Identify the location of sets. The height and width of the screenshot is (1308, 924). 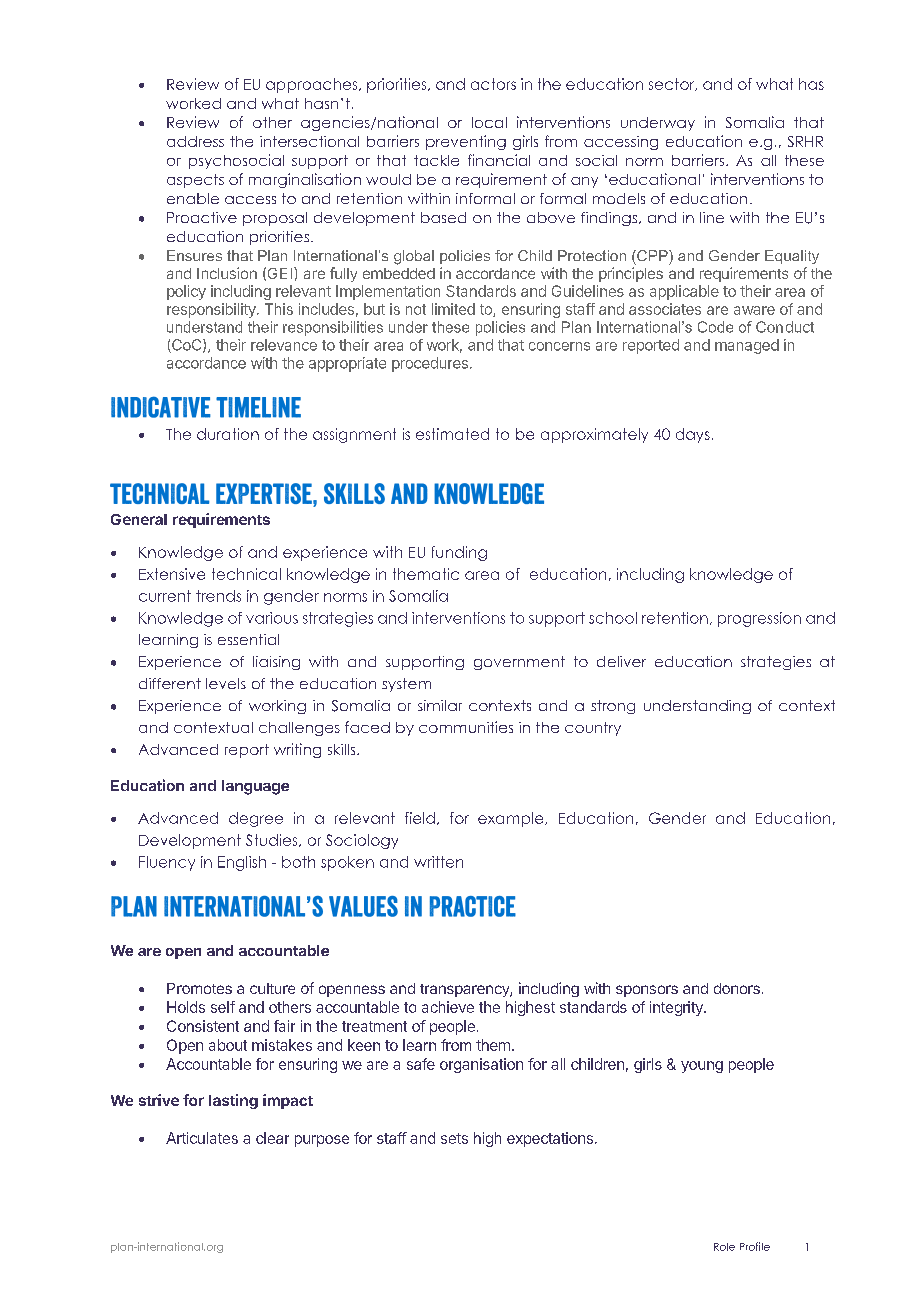
(454, 1138).
